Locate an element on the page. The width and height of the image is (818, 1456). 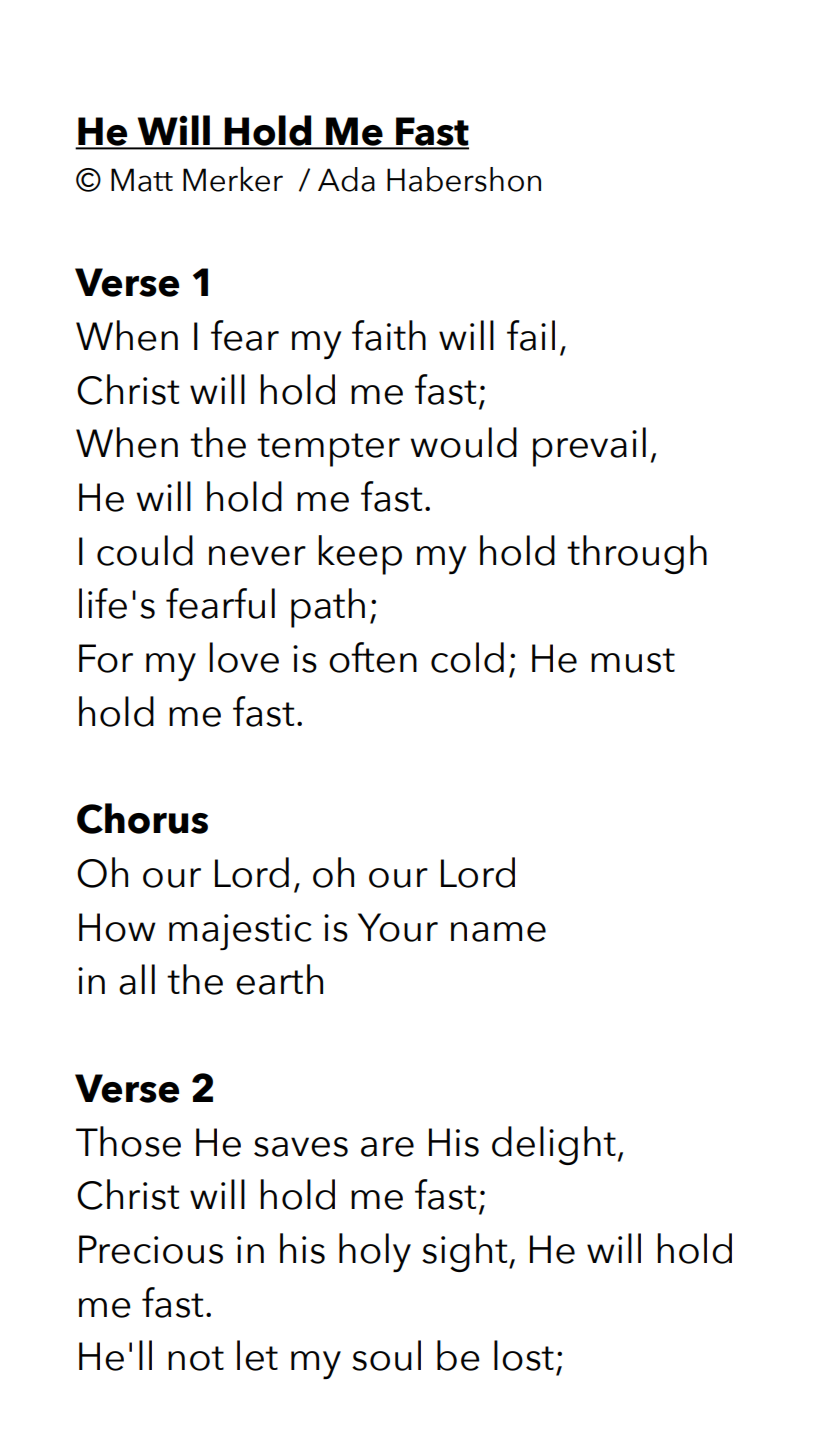
delight is located at coordinates (554, 1145).
